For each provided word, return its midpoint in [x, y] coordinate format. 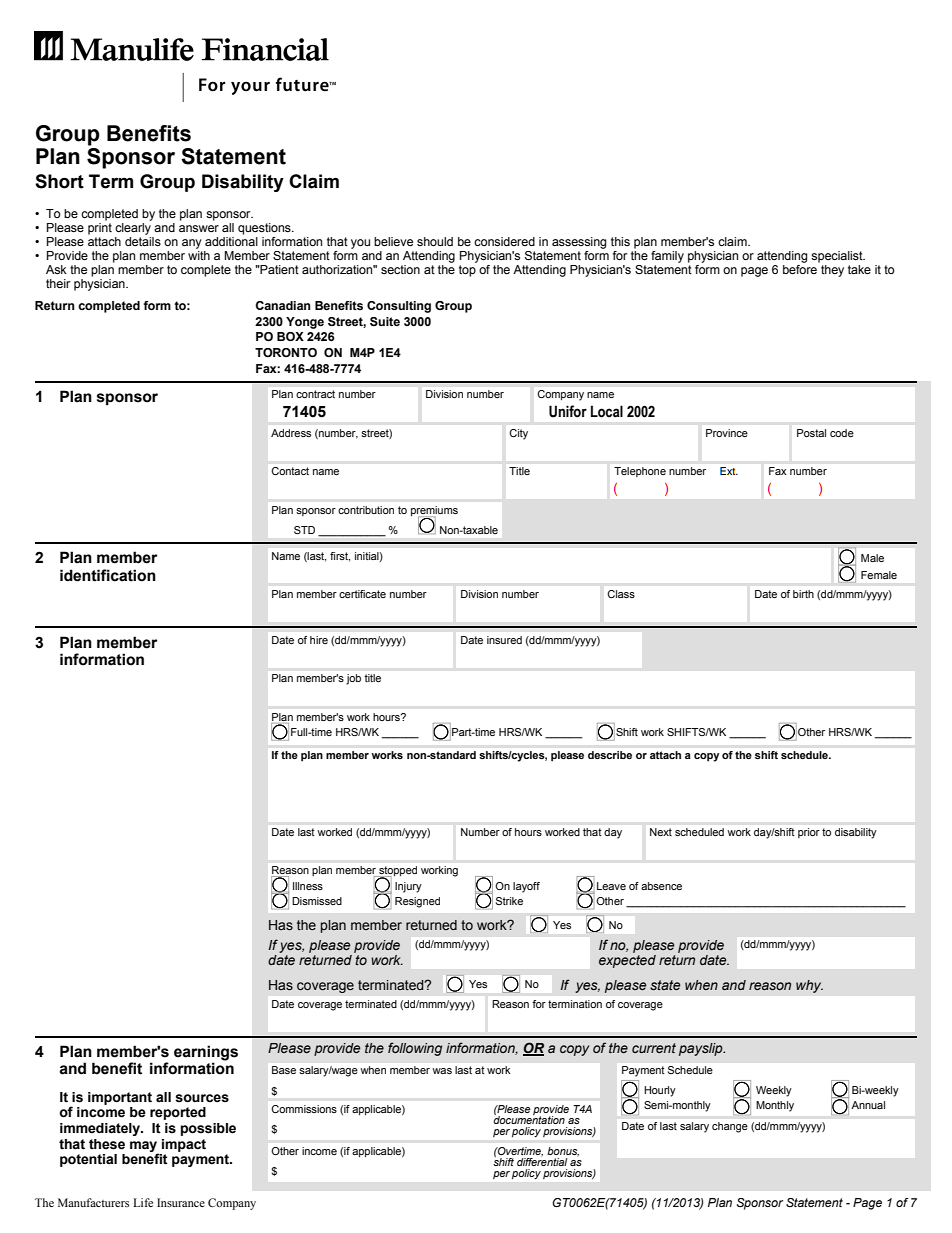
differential [542, 1161]
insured [504, 640]
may [144, 1147]
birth [803, 594]
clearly [133, 227]
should [435, 241]
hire [319, 640]
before [801, 268]
